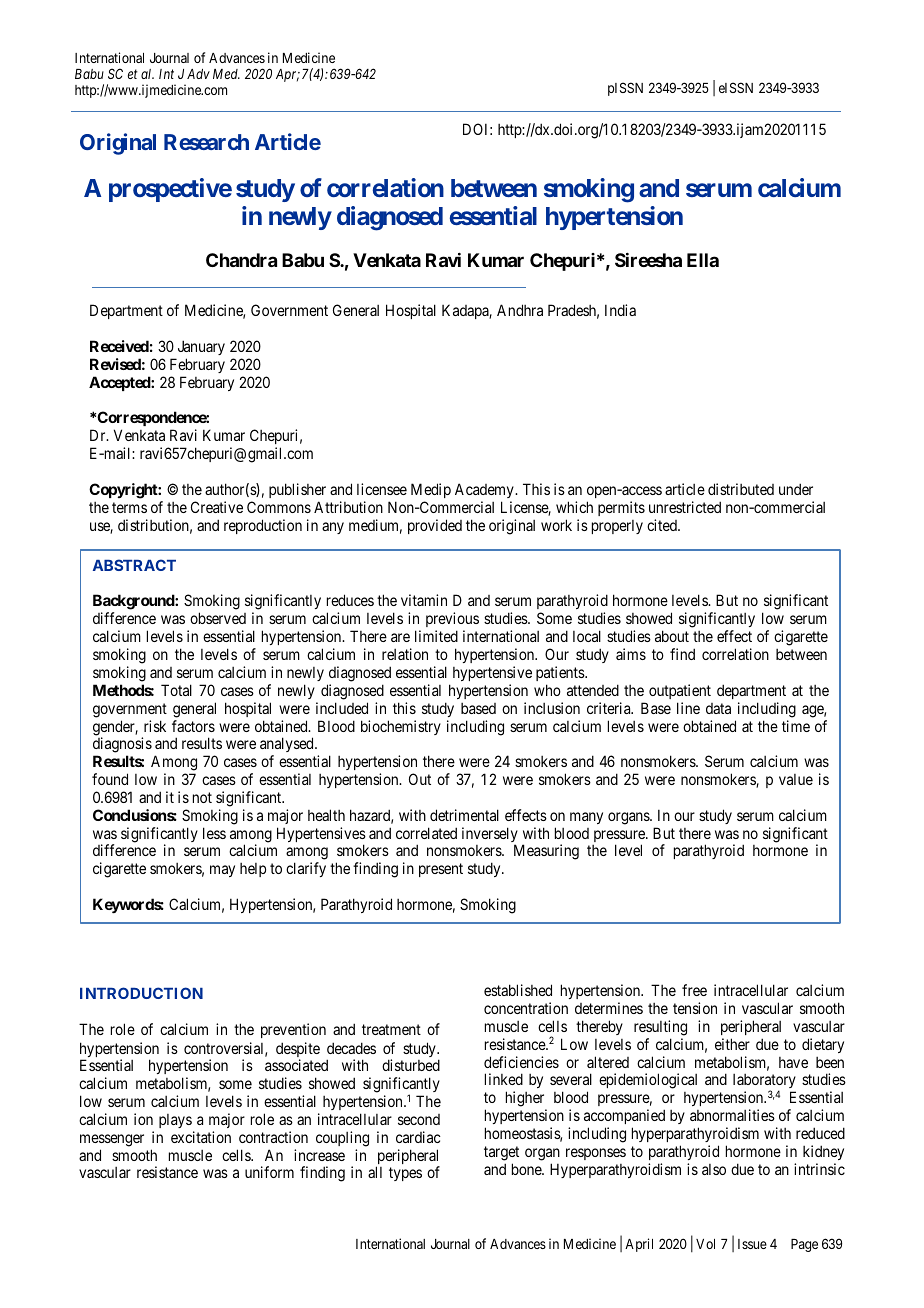 Image resolution: width=924 pixels, height=1308 pixels. I want to click on Research, so click(206, 142).
